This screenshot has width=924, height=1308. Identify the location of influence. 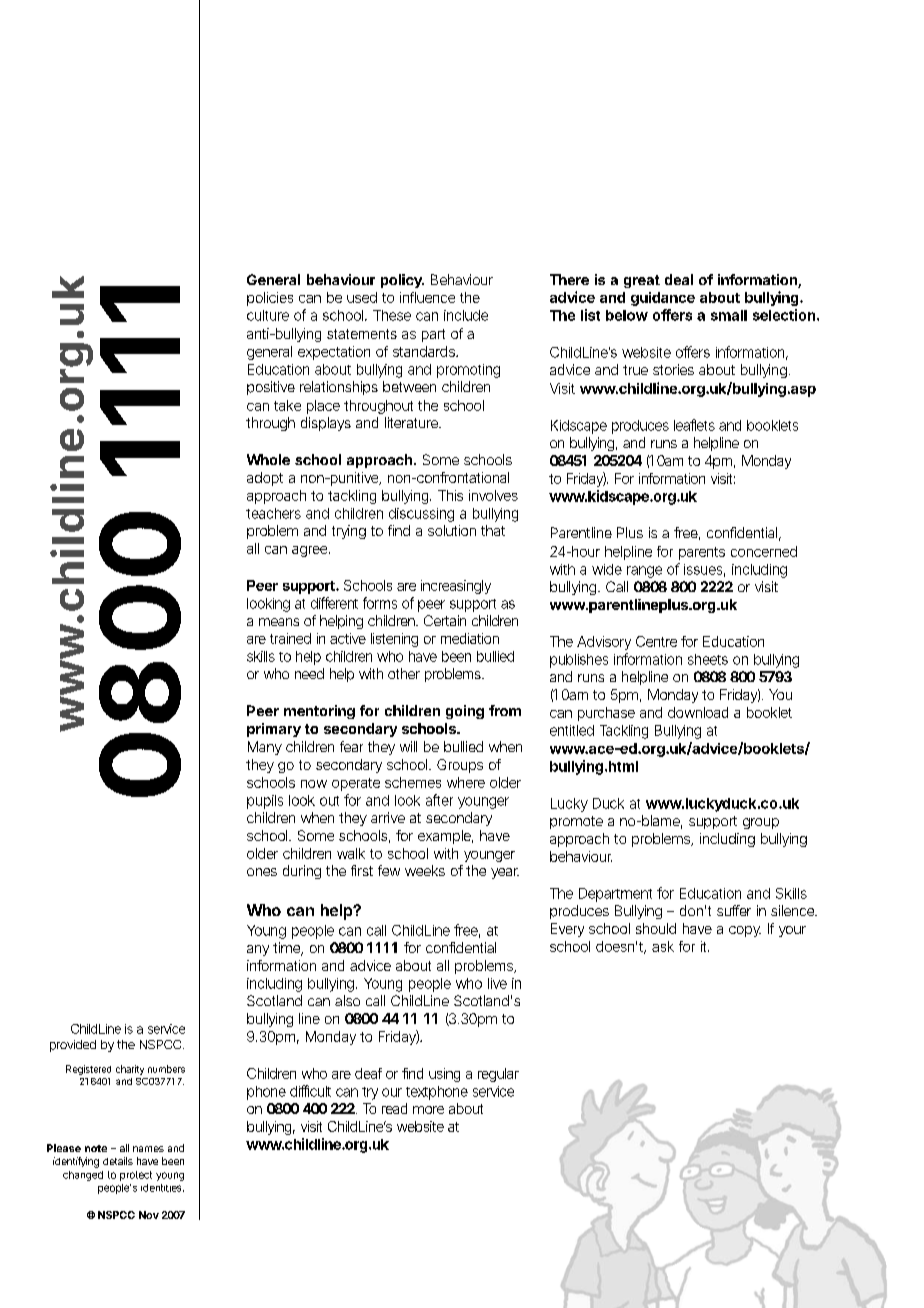
(427, 297).
